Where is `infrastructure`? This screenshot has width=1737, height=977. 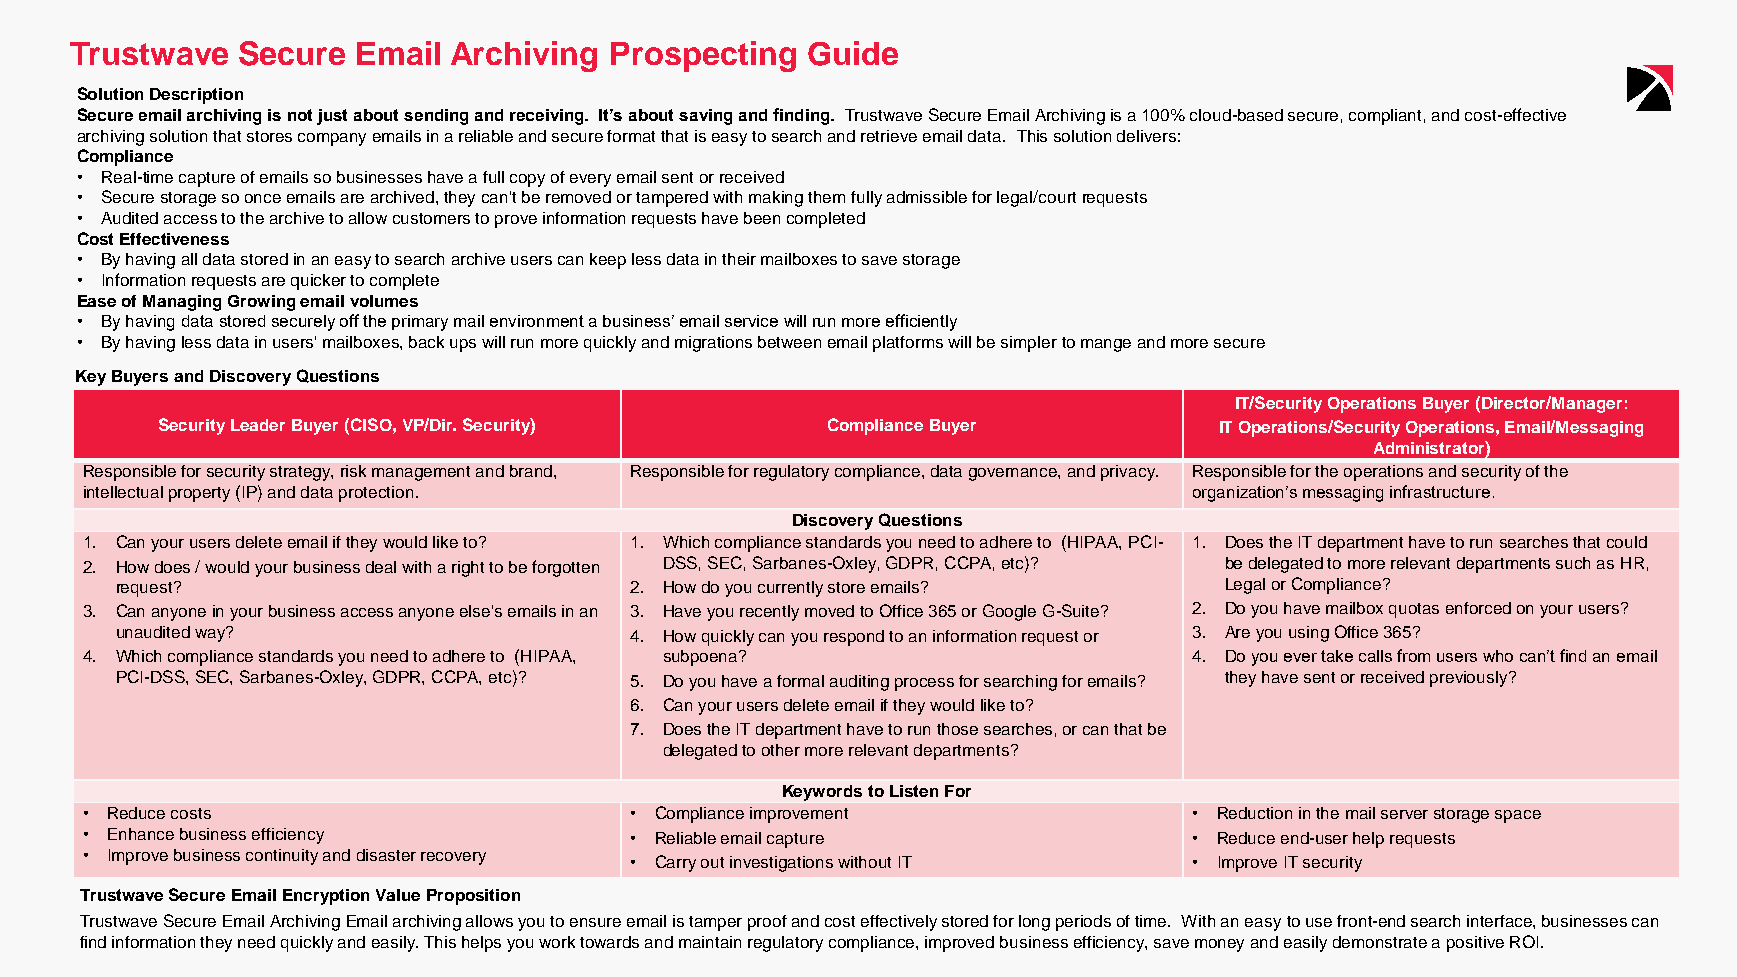
infrastructure is located at coordinates (1440, 491).
